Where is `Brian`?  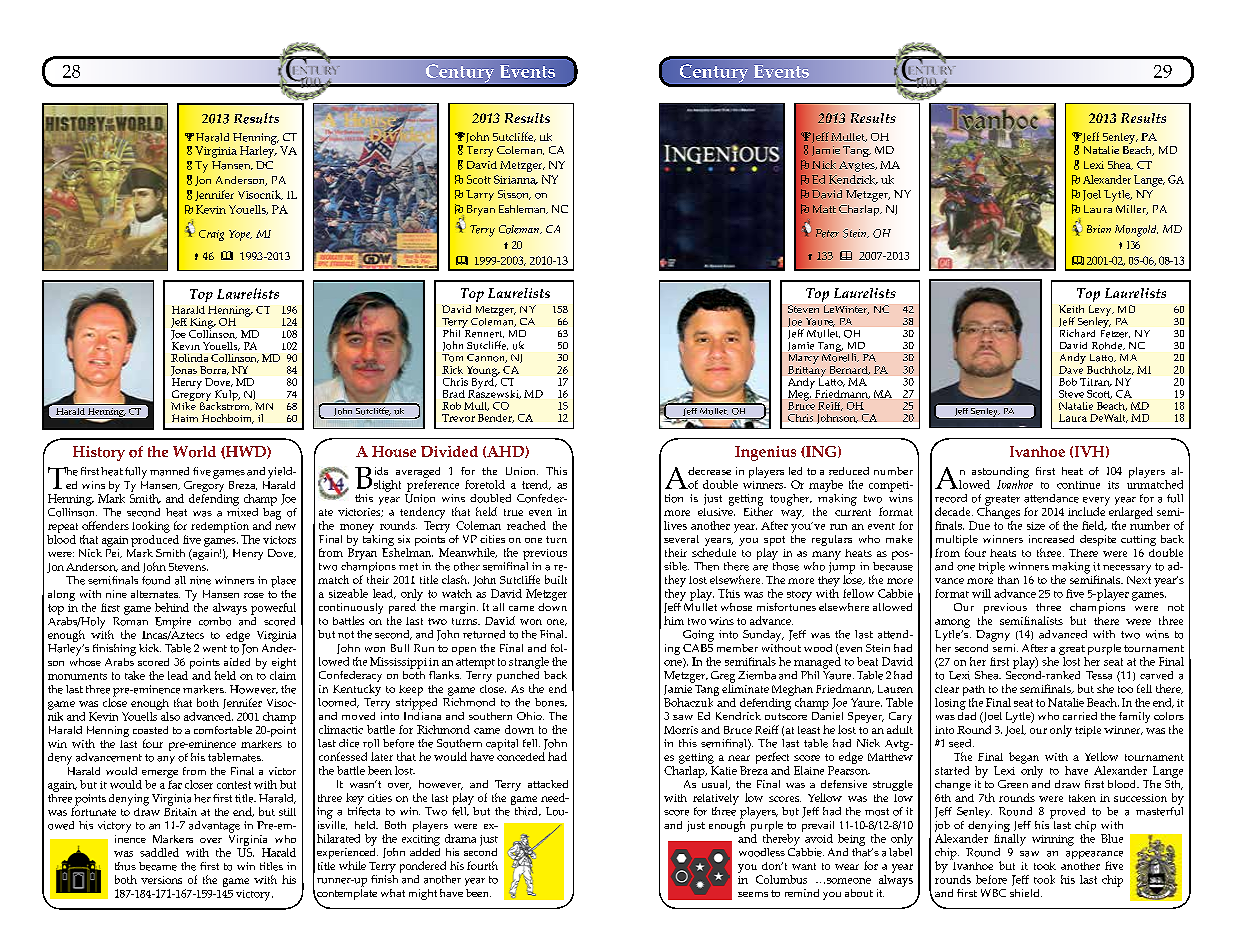 Brian is located at coordinates (1099, 229).
